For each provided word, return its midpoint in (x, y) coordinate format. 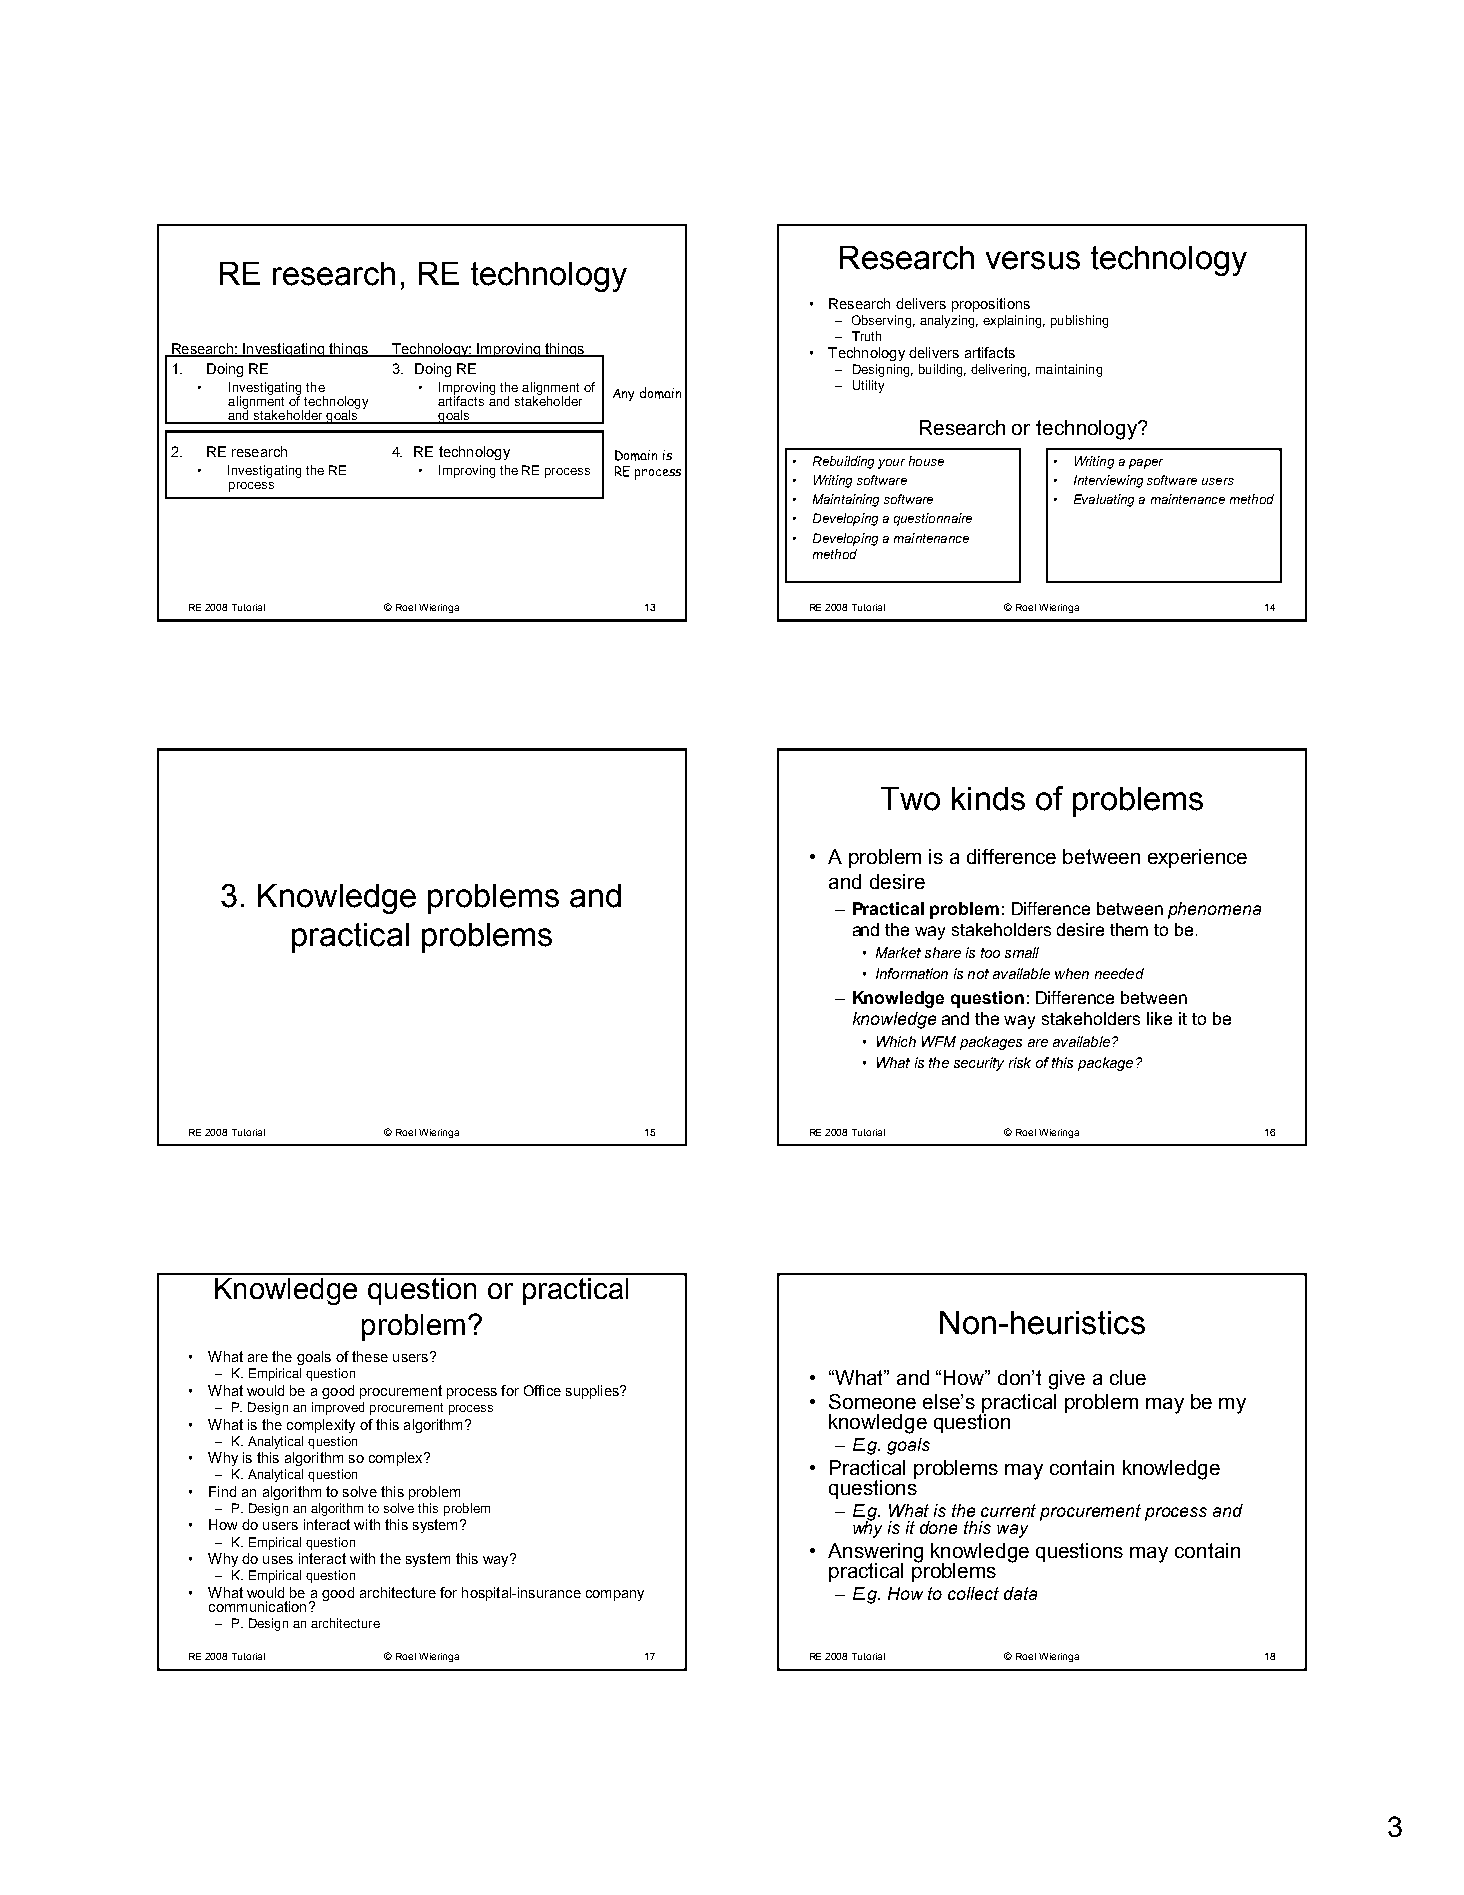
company (615, 1595)
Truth (866, 336)
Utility (868, 386)
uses (278, 1560)
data (1020, 1593)
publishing (1079, 321)
